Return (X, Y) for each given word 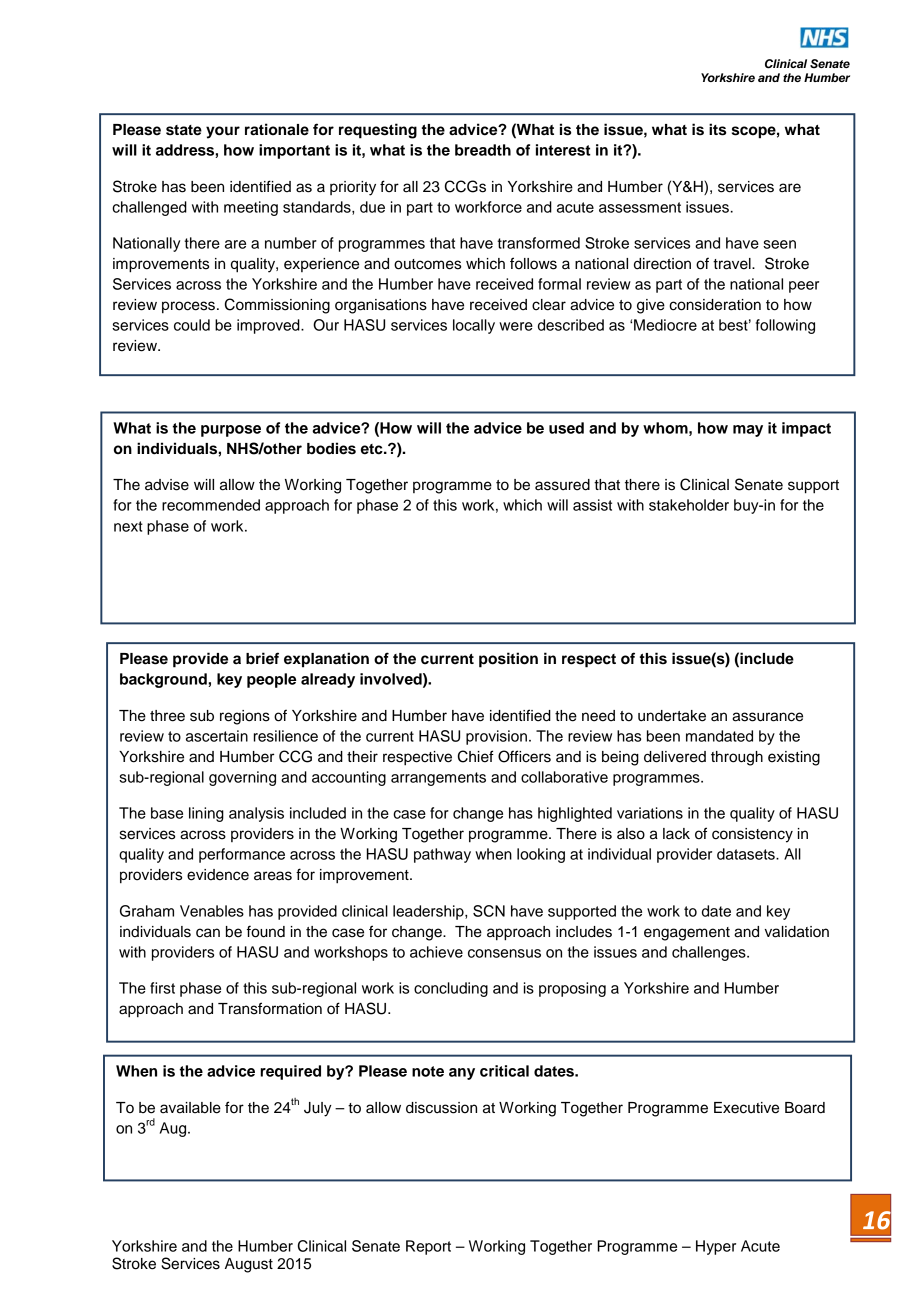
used (566, 428)
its (717, 129)
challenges (710, 953)
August (249, 1265)
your (223, 132)
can (208, 933)
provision (496, 737)
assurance (767, 717)
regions (245, 717)
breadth (483, 150)
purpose (231, 431)
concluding (451, 989)
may (748, 431)
